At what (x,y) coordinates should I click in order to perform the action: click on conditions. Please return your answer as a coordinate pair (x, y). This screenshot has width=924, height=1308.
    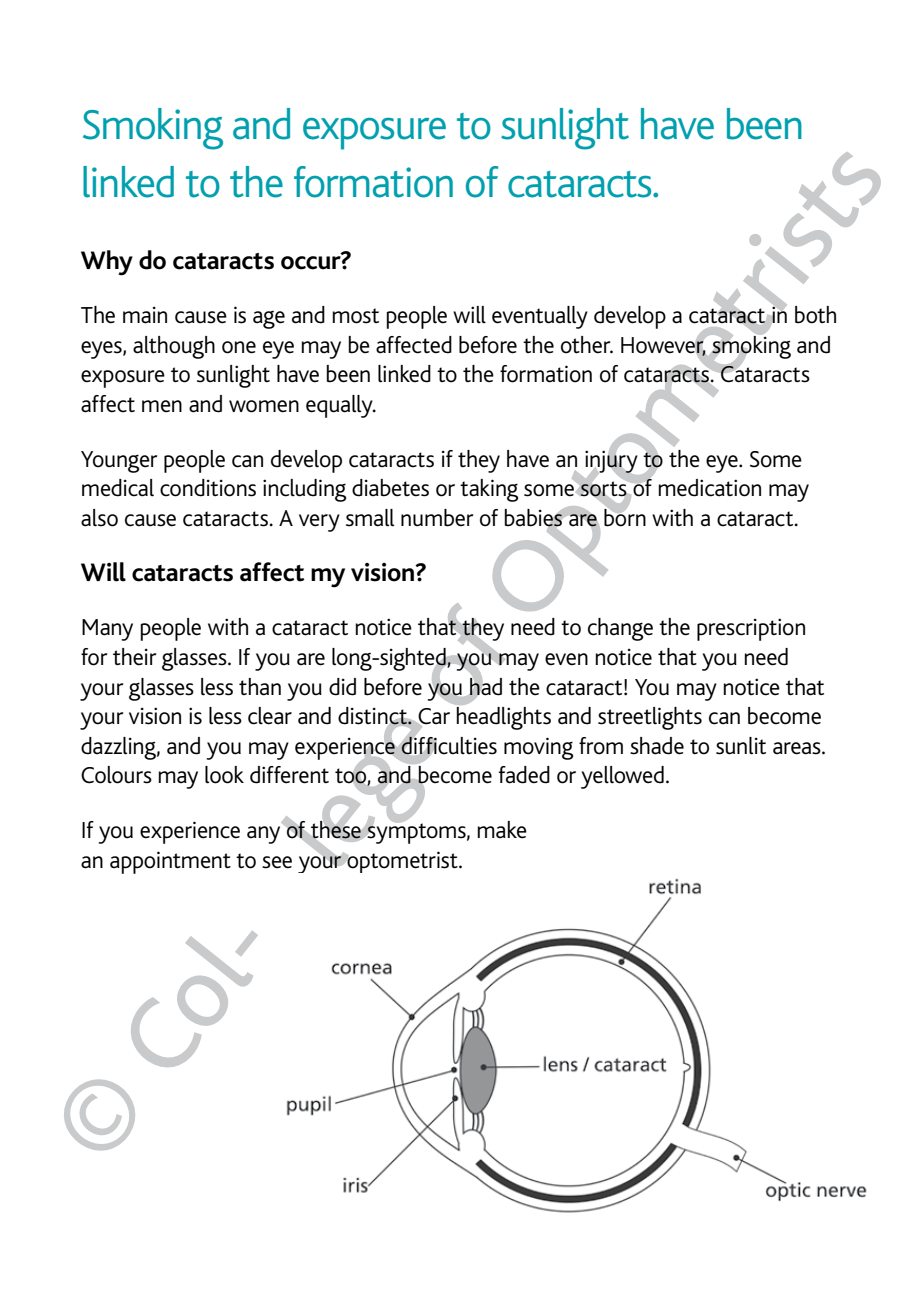
    Looking at the image, I should click on (208, 488).
